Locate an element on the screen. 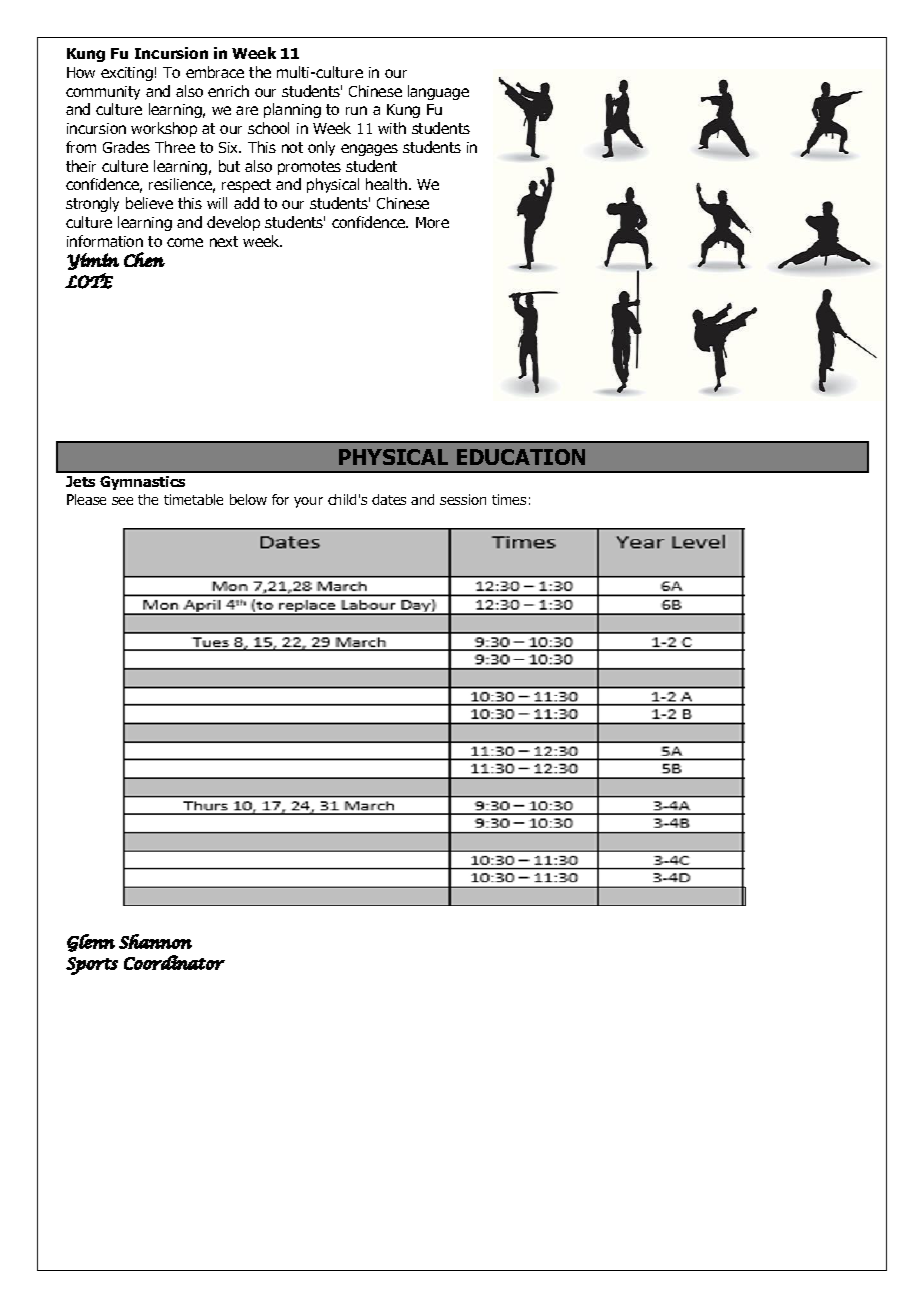  Jets is located at coordinates (80, 481).
